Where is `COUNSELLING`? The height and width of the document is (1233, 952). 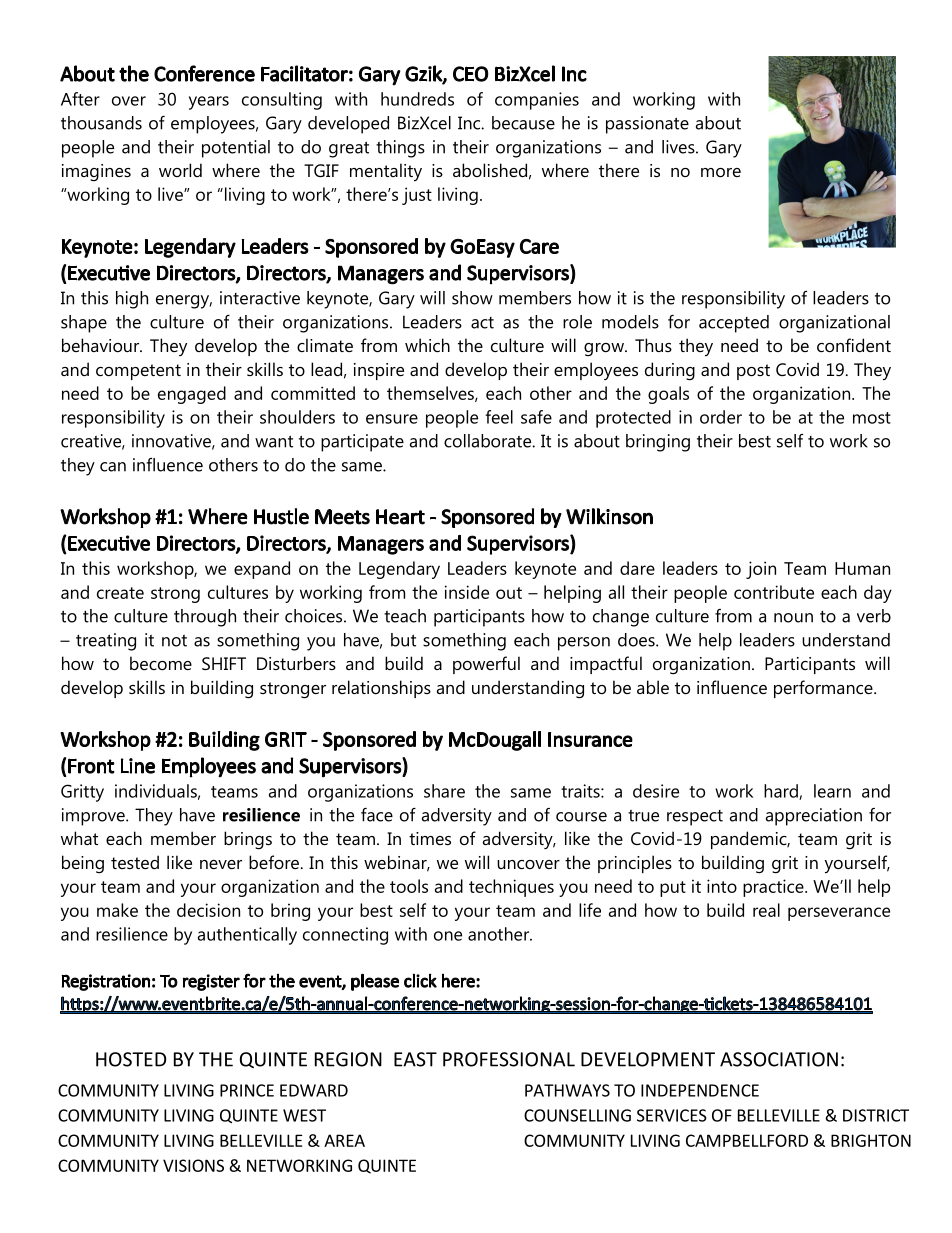
COUNSELLING is located at coordinates (577, 1115).
